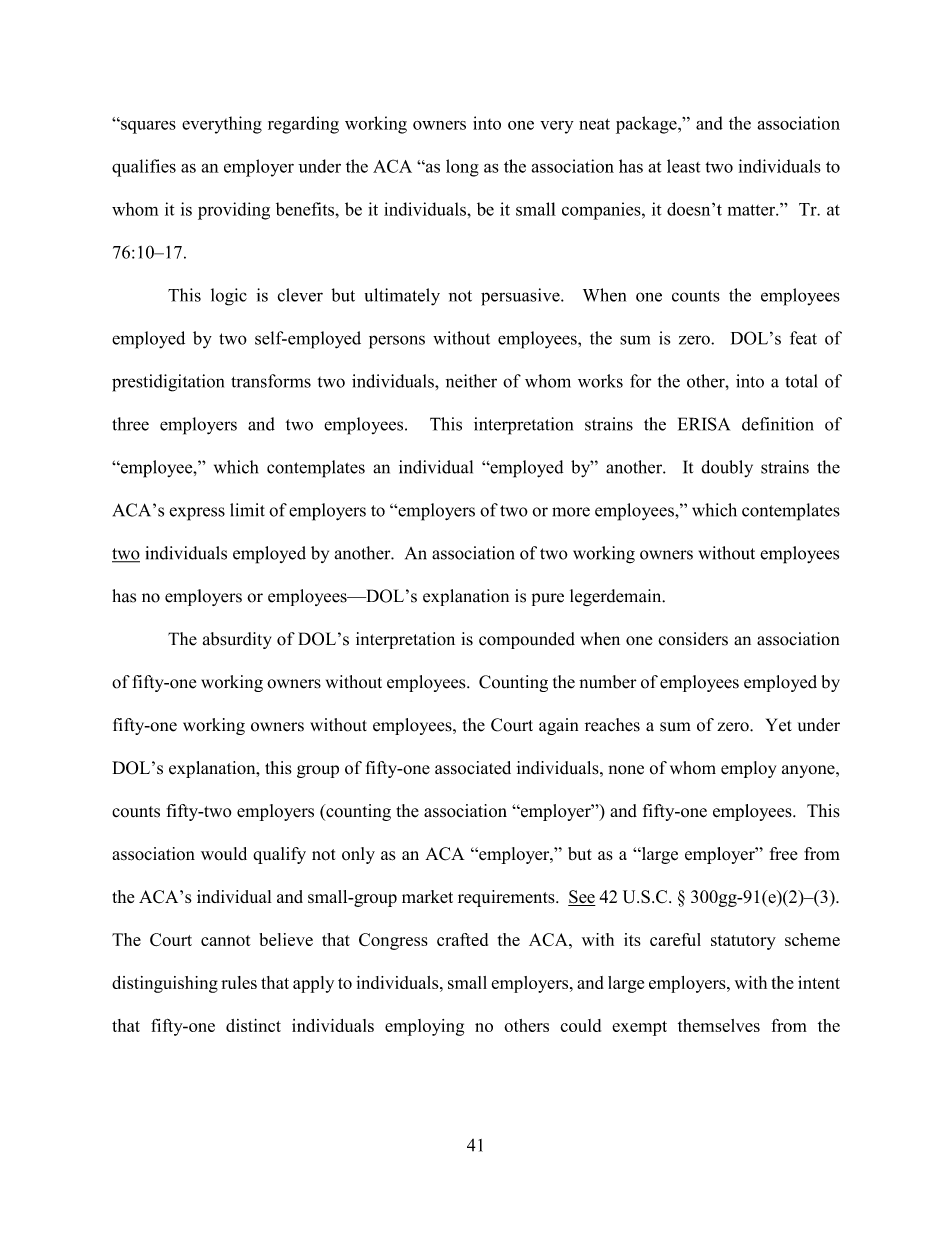 Image resolution: width=952 pixels, height=1233 pixels. What do you see at coordinates (462, 168) in the image?
I see `long` at bounding box center [462, 168].
